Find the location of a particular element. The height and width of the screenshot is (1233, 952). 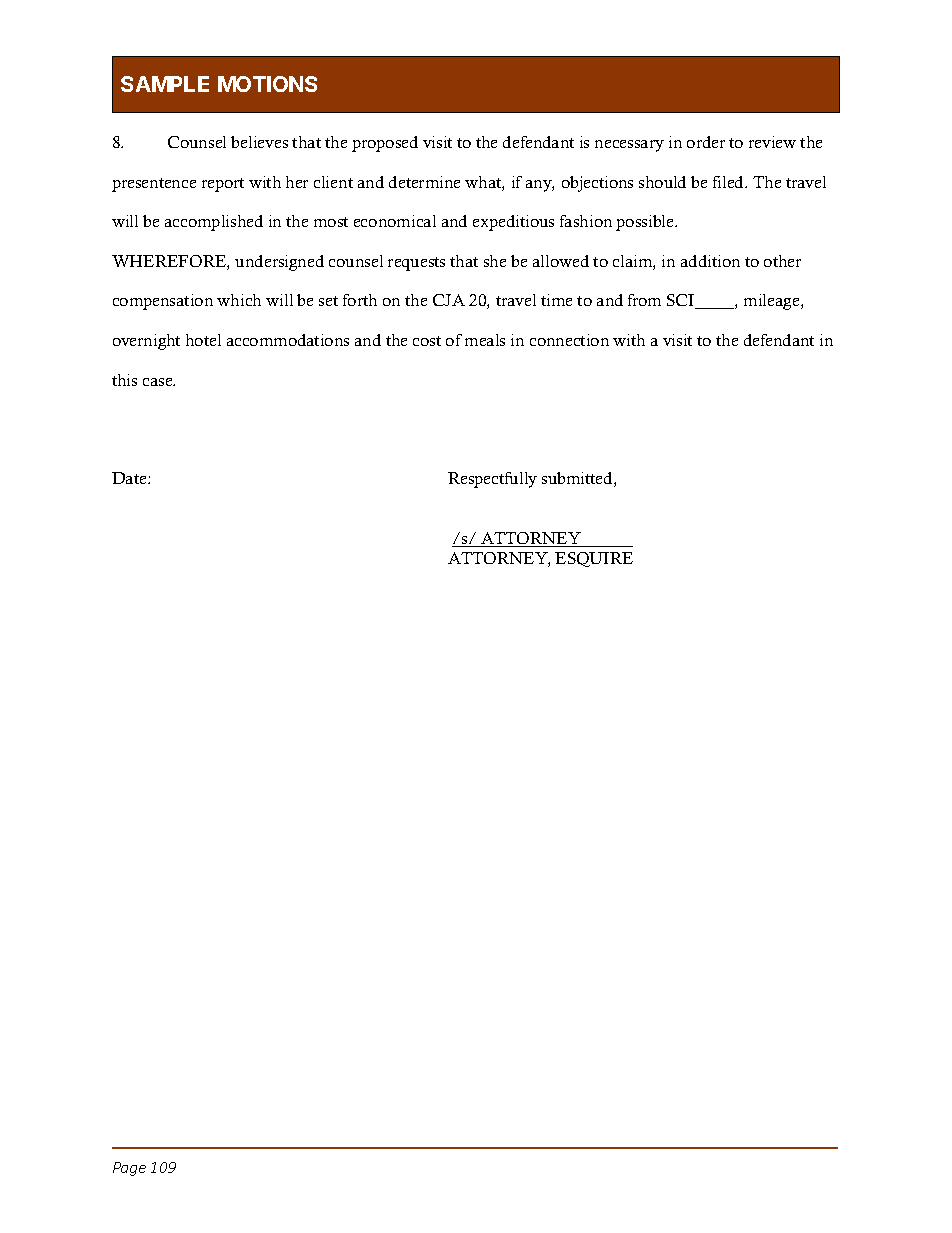

case is located at coordinates (159, 382).
